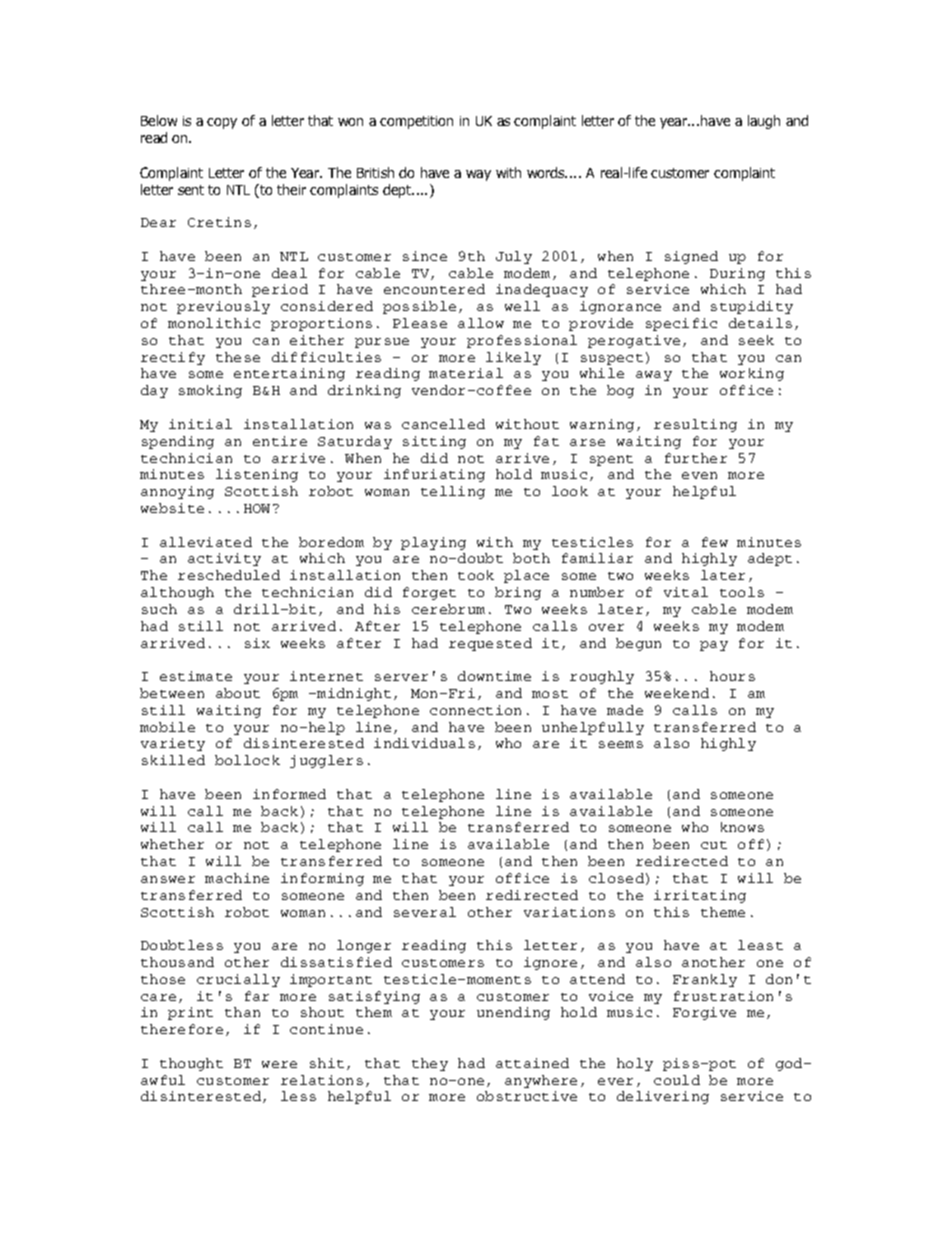  I want to click on seems, so click(621, 744).
